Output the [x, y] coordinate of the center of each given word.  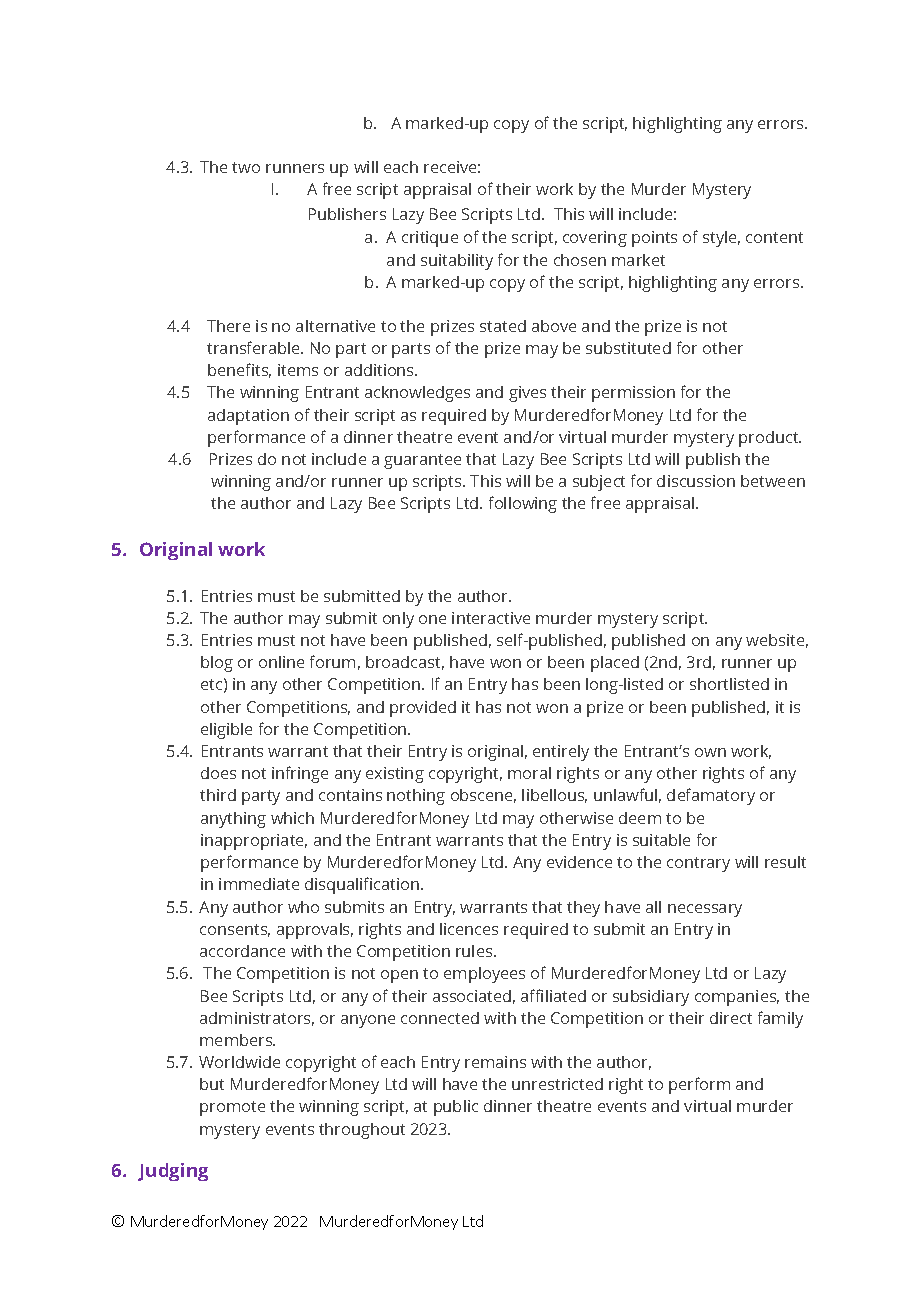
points [654, 239]
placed [615, 664]
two [246, 167]
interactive [491, 618]
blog [217, 664]
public [456, 1108]
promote [232, 1108]
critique [430, 239]
